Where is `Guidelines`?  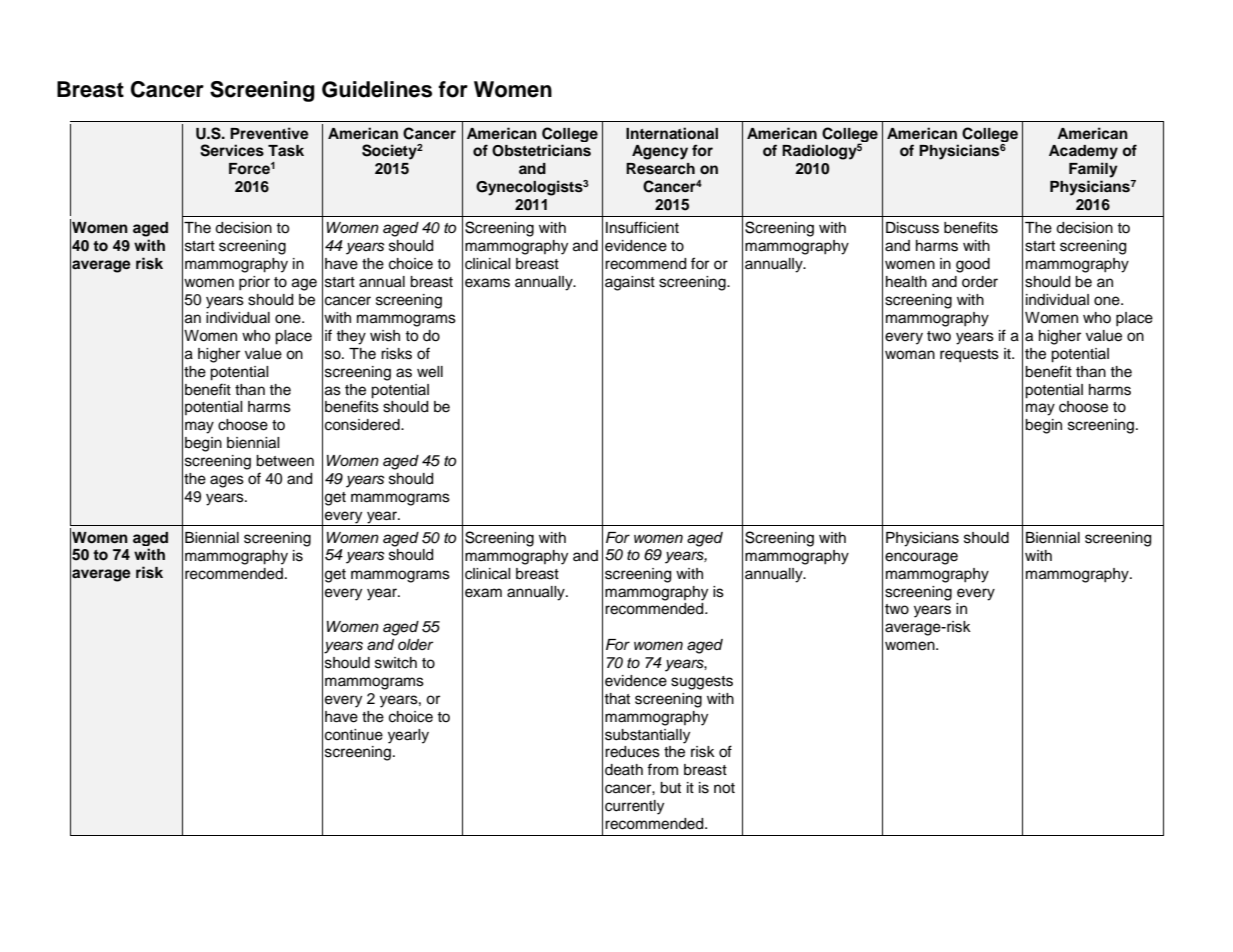 Guidelines is located at coordinates (377, 89).
